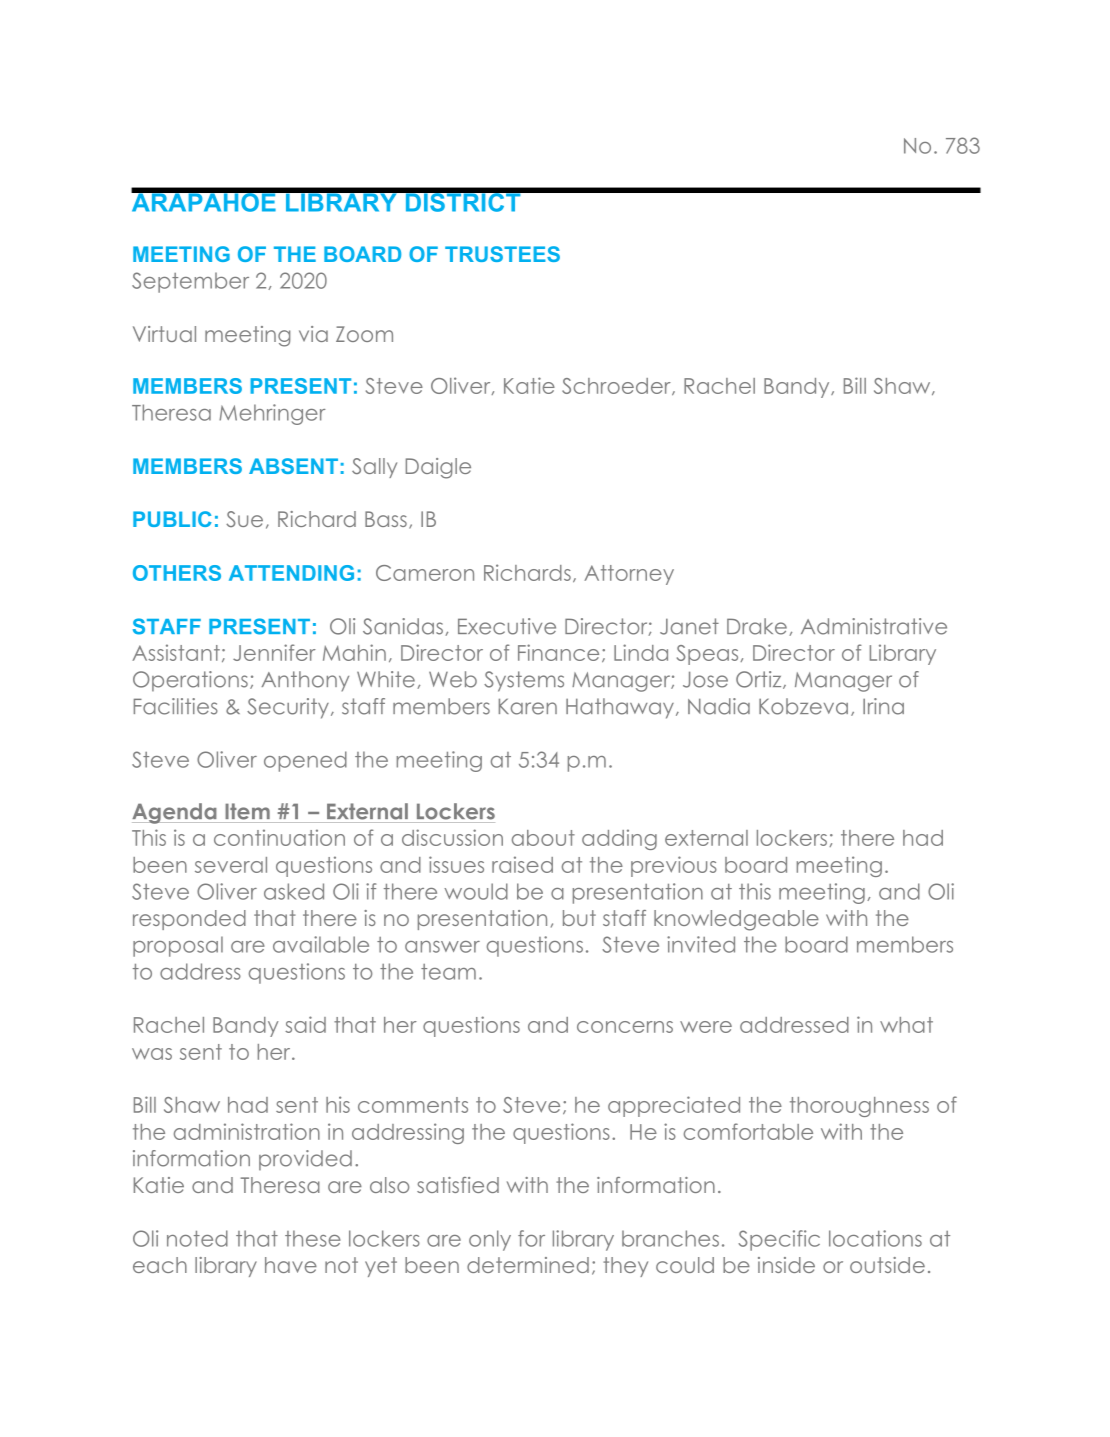 This screenshot has width=1110, height=1437. What do you see at coordinates (617, 387) in the screenshot?
I see `Schroeder` at bounding box center [617, 387].
